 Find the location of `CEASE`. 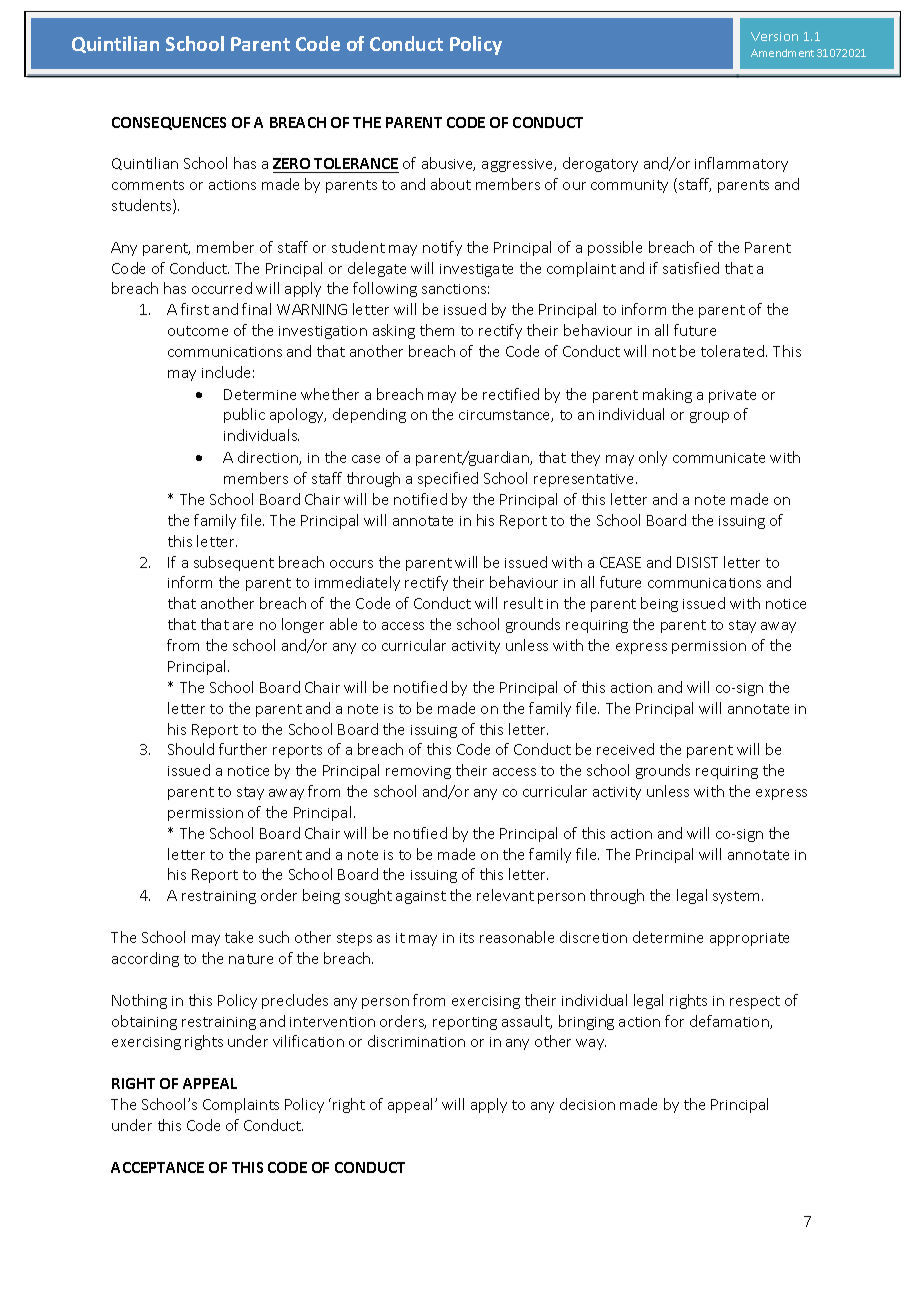

CEASE is located at coordinates (620, 562).
